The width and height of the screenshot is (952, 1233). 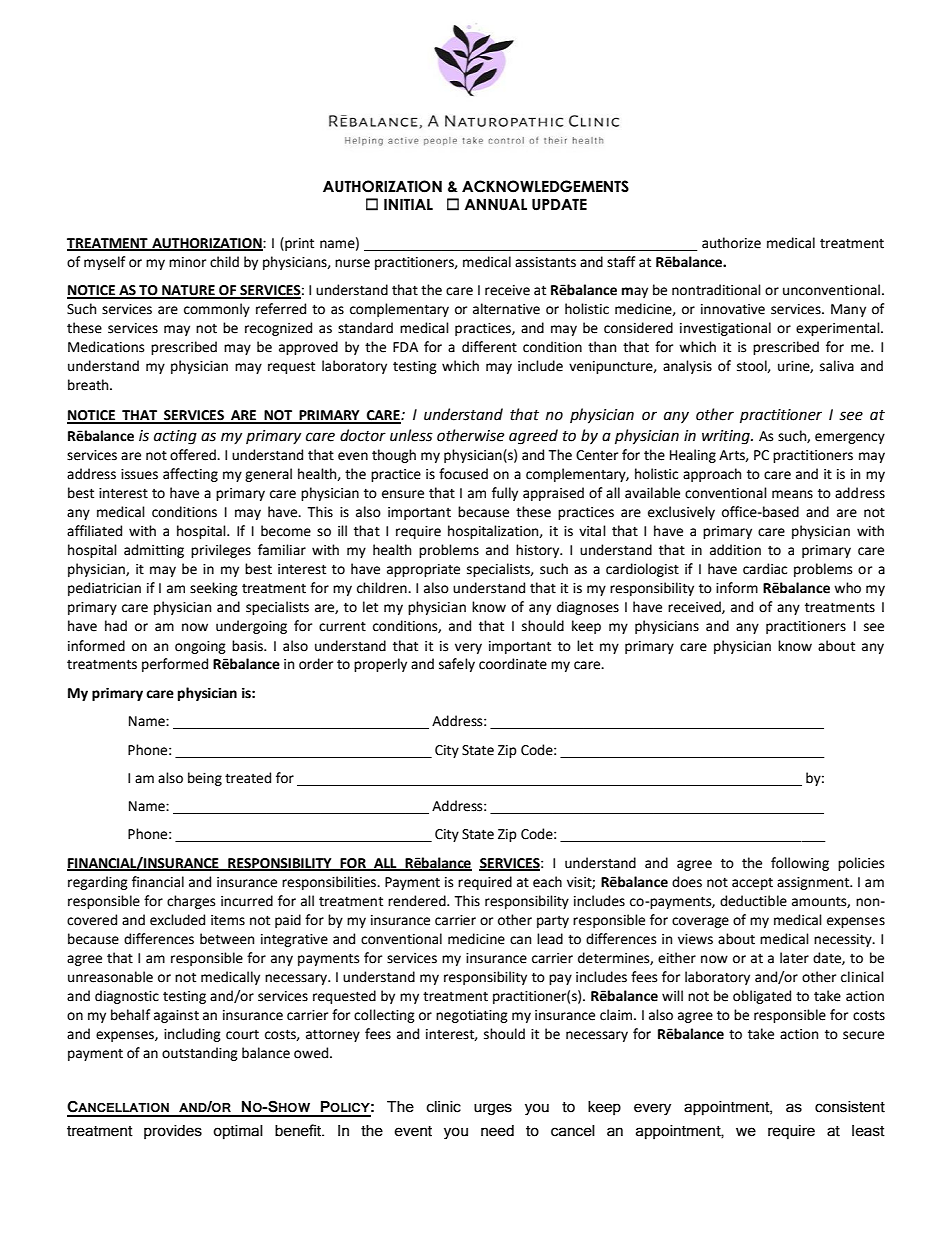 What do you see at coordinates (495, 204) in the screenshot?
I see `ANNUAL` at bounding box center [495, 204].
